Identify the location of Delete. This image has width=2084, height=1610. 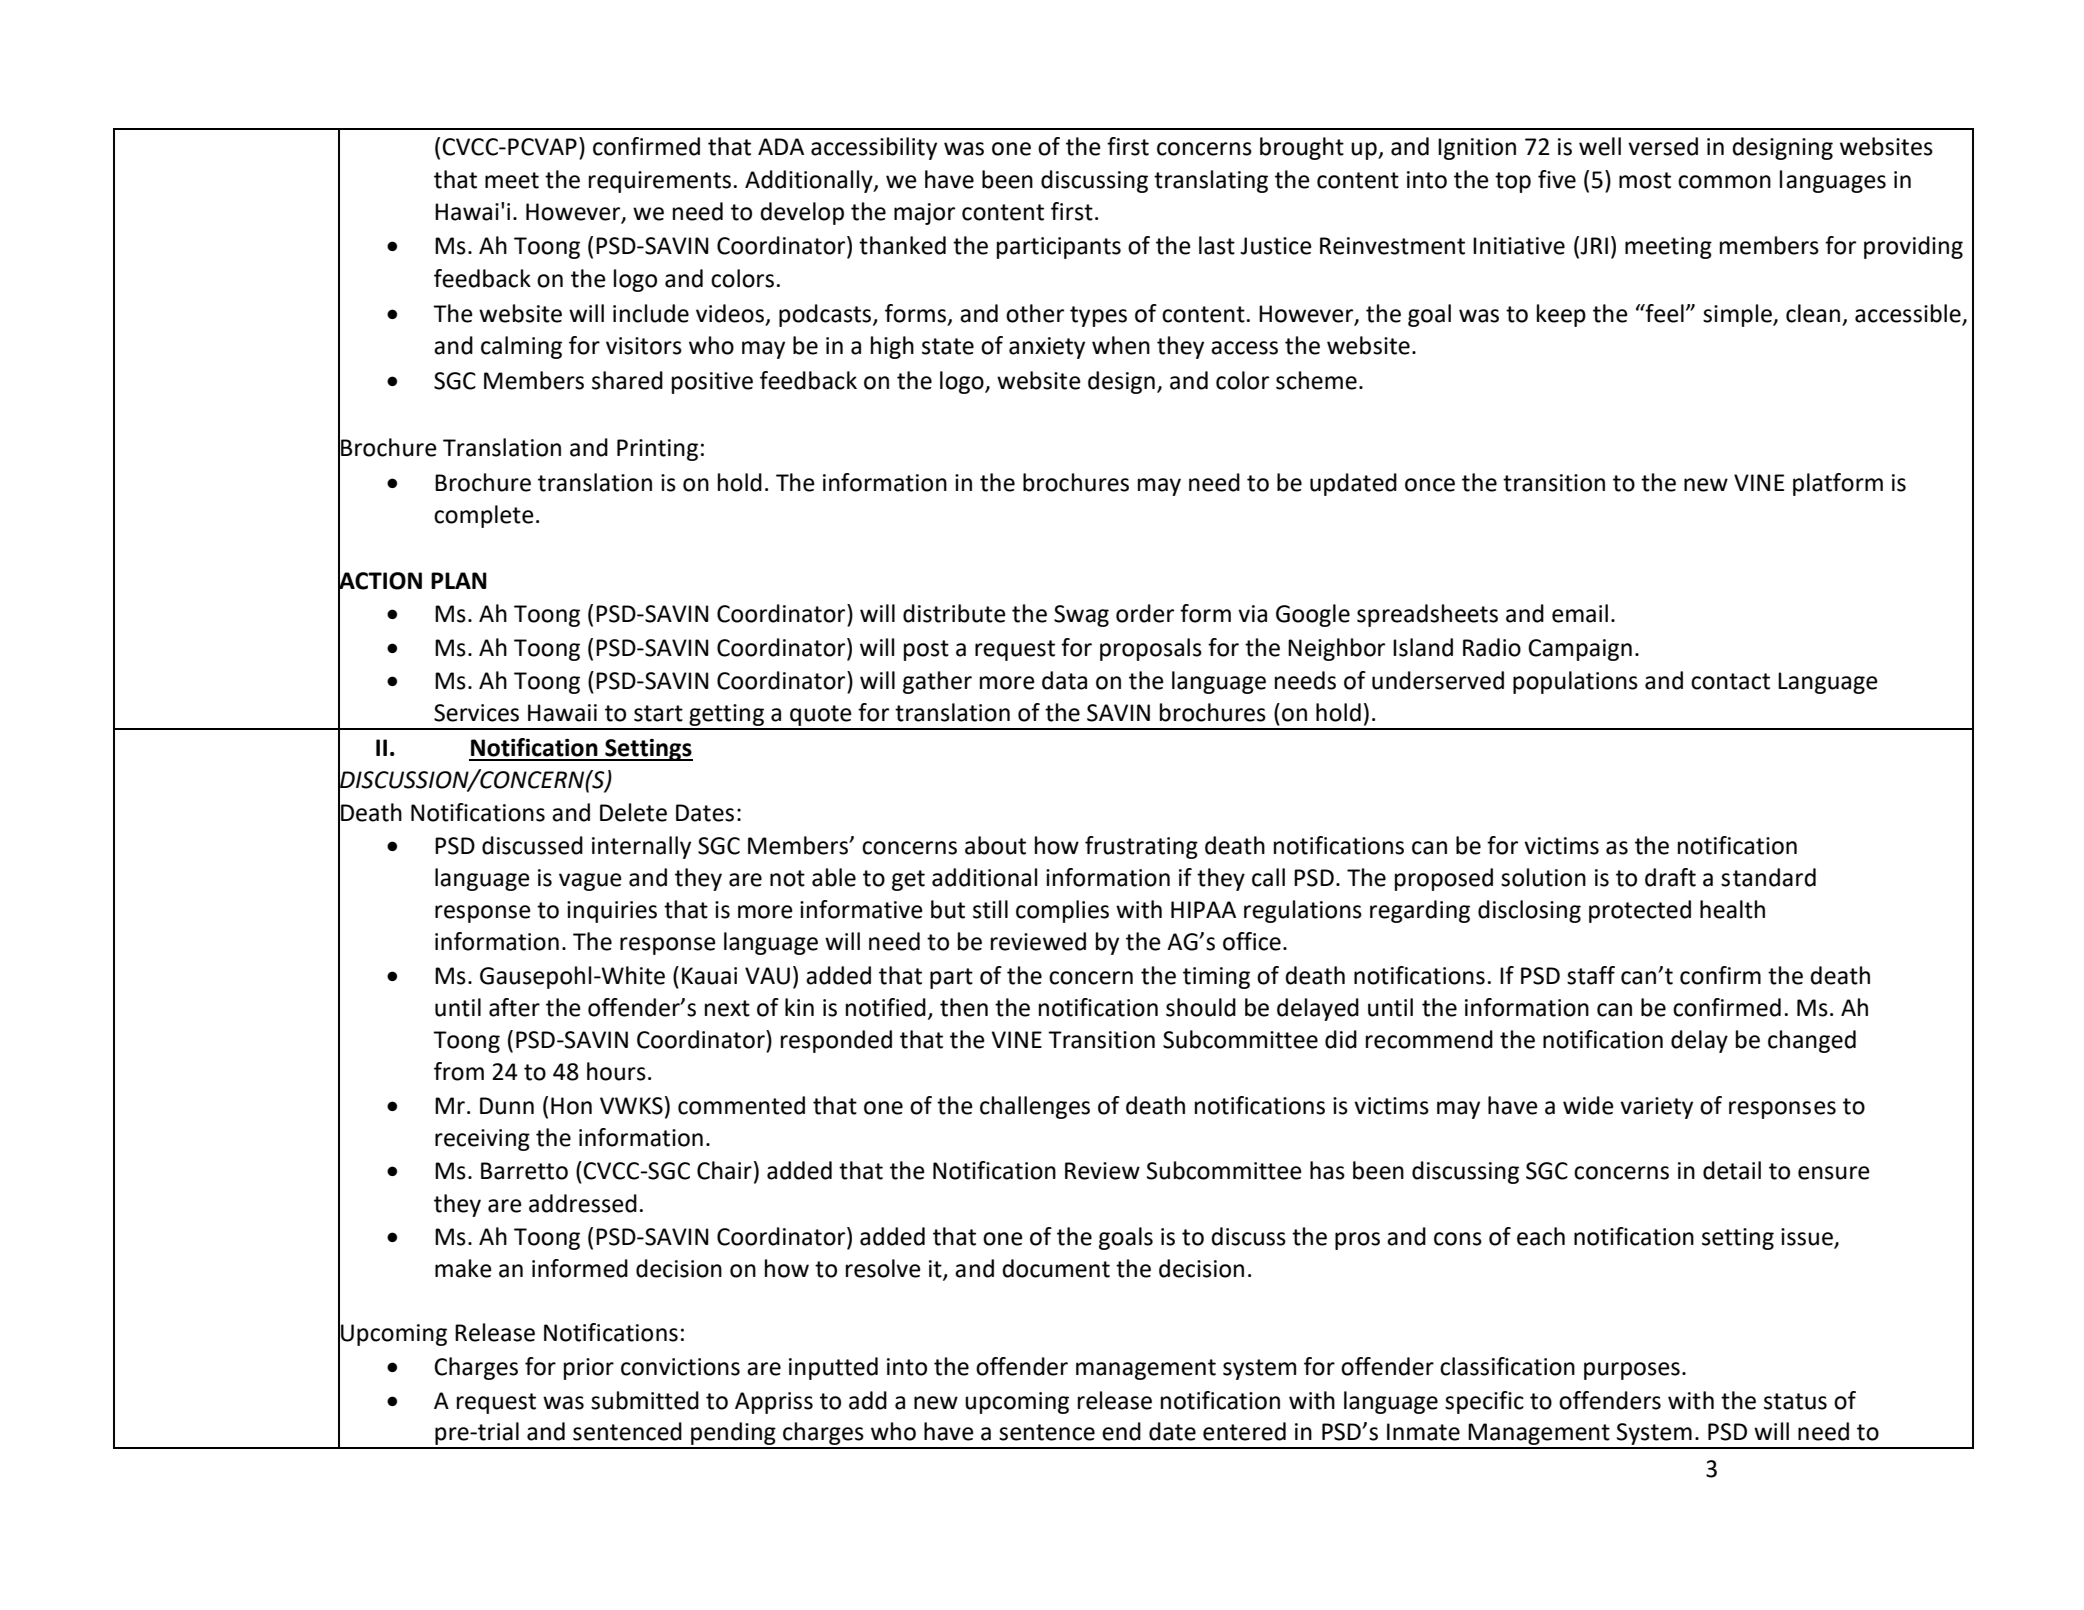
(633, 812).
